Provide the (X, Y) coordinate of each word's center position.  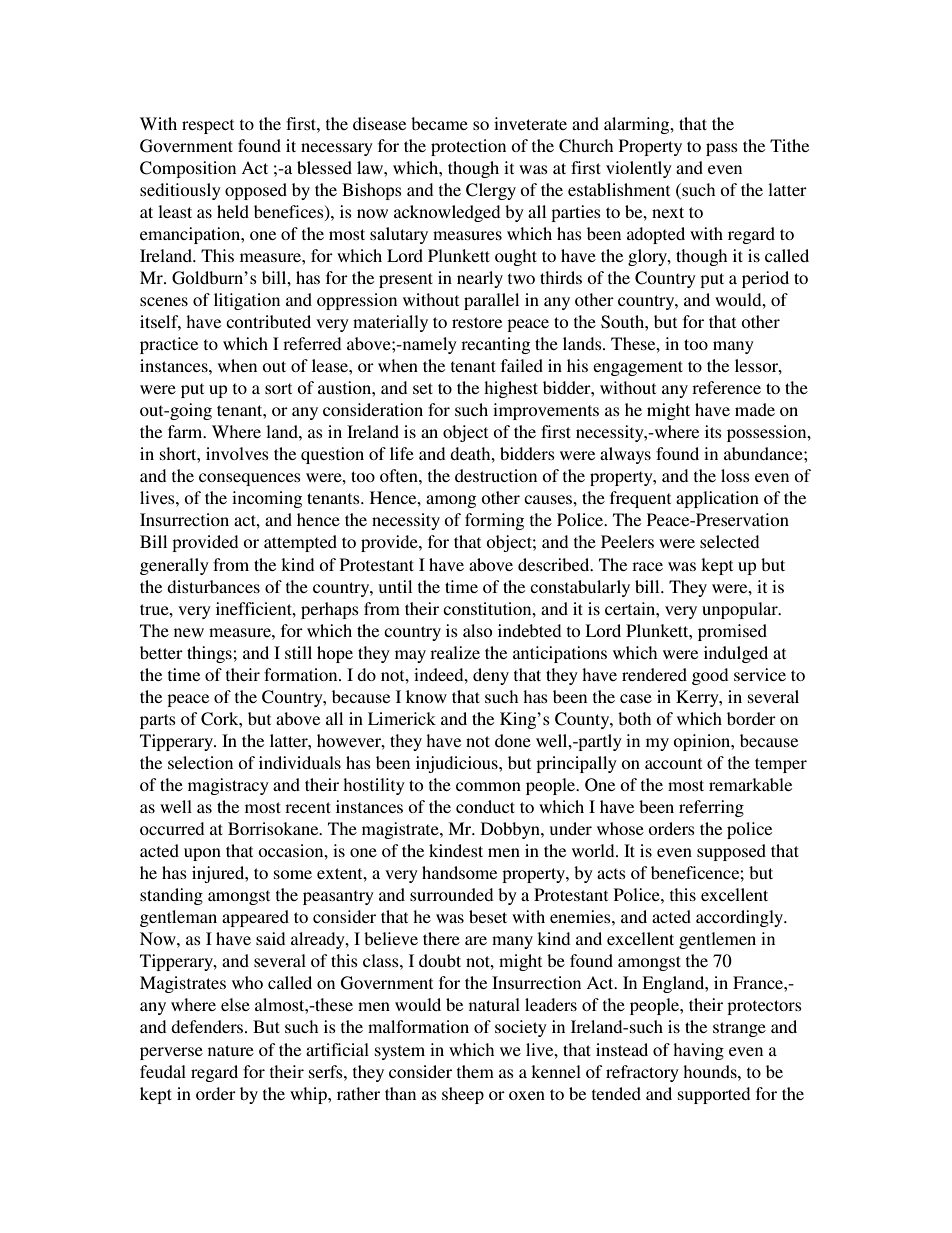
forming (494, 521)
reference (726, 387)
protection (468, 147)
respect (208, 126)
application (717, 499)
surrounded (451, 894)
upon (202, 854)
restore (477, 322)
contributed (268, 321)
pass (722, 149)
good (710, 676)
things (210, 654)
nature (231, 1050)
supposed (731, 852)
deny (491, 676)
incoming (267, 499)
